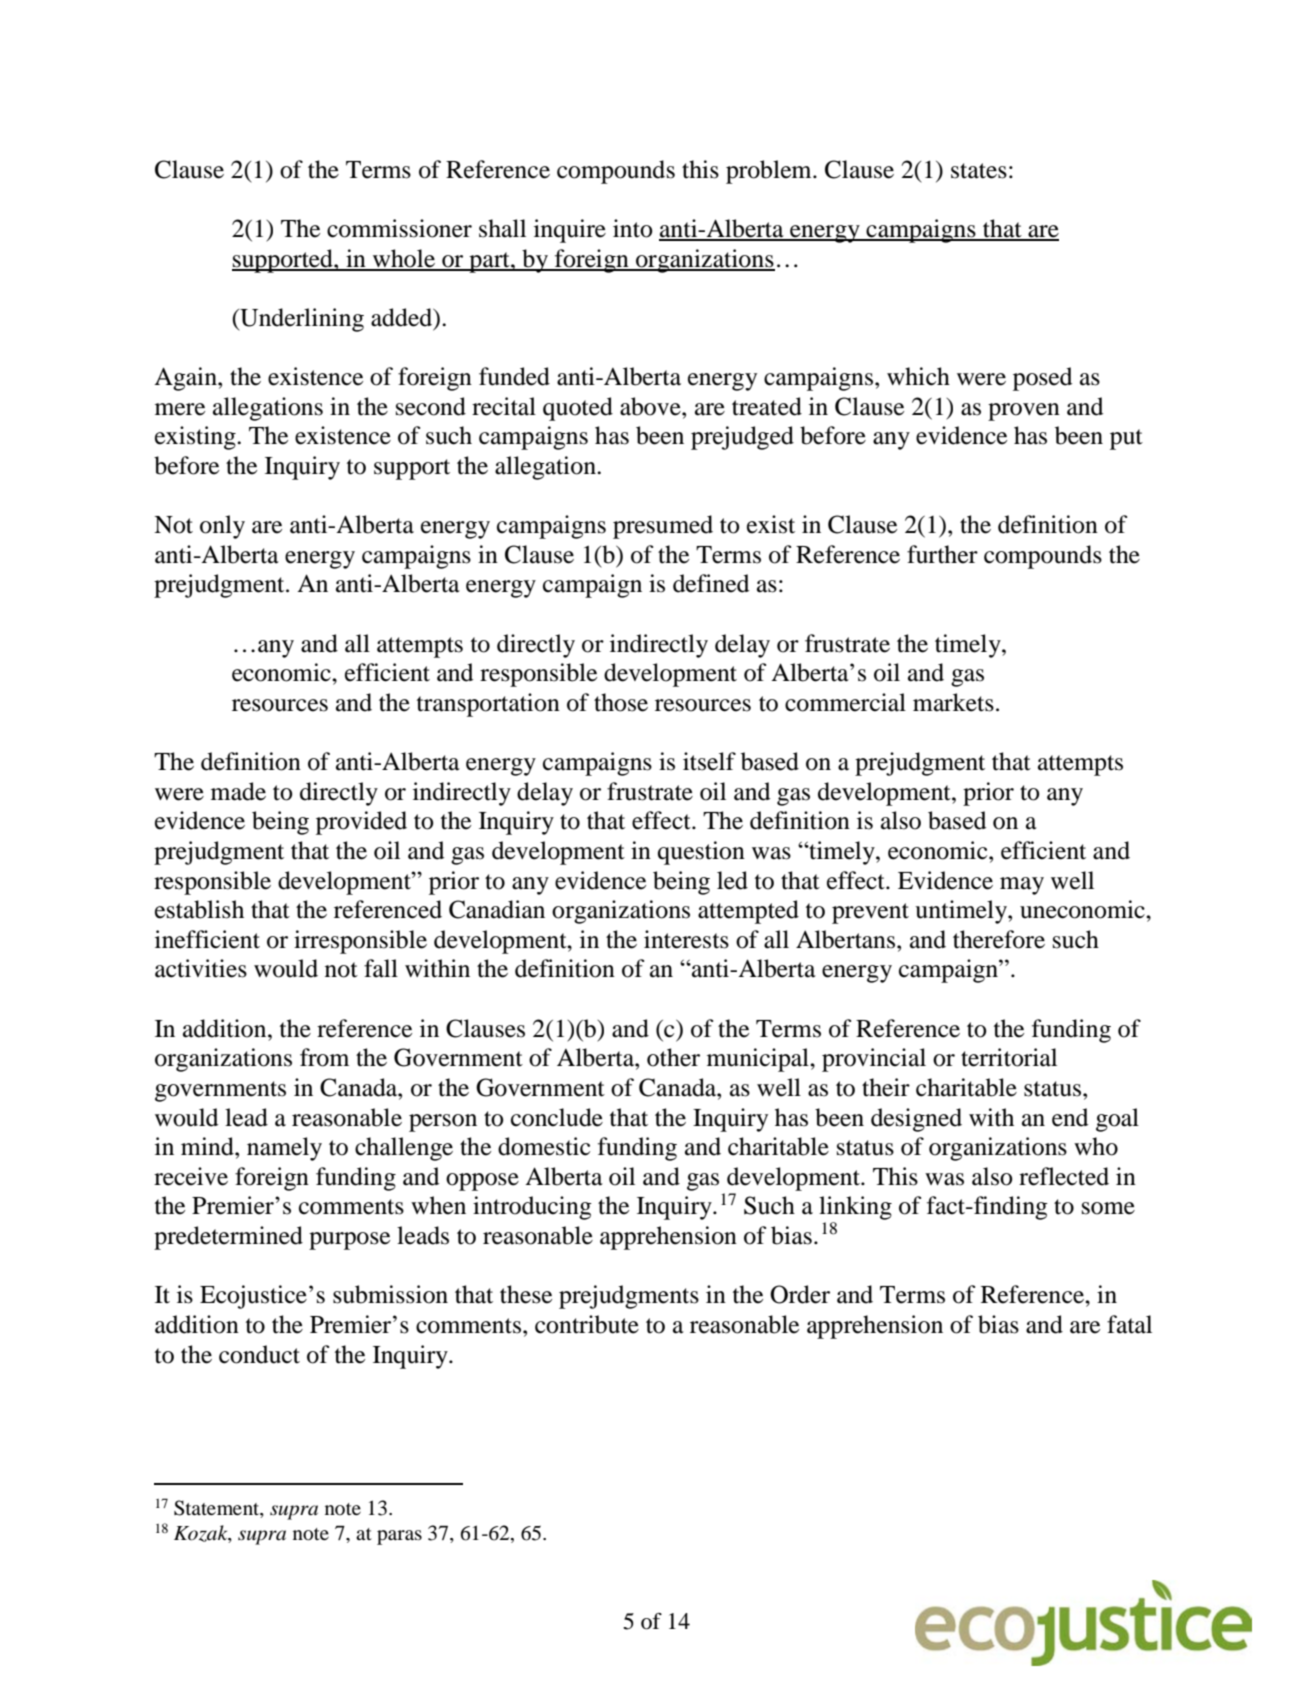  Describe the element at coordinates (587, 1324) in the image. I see `contribute` at that location.
